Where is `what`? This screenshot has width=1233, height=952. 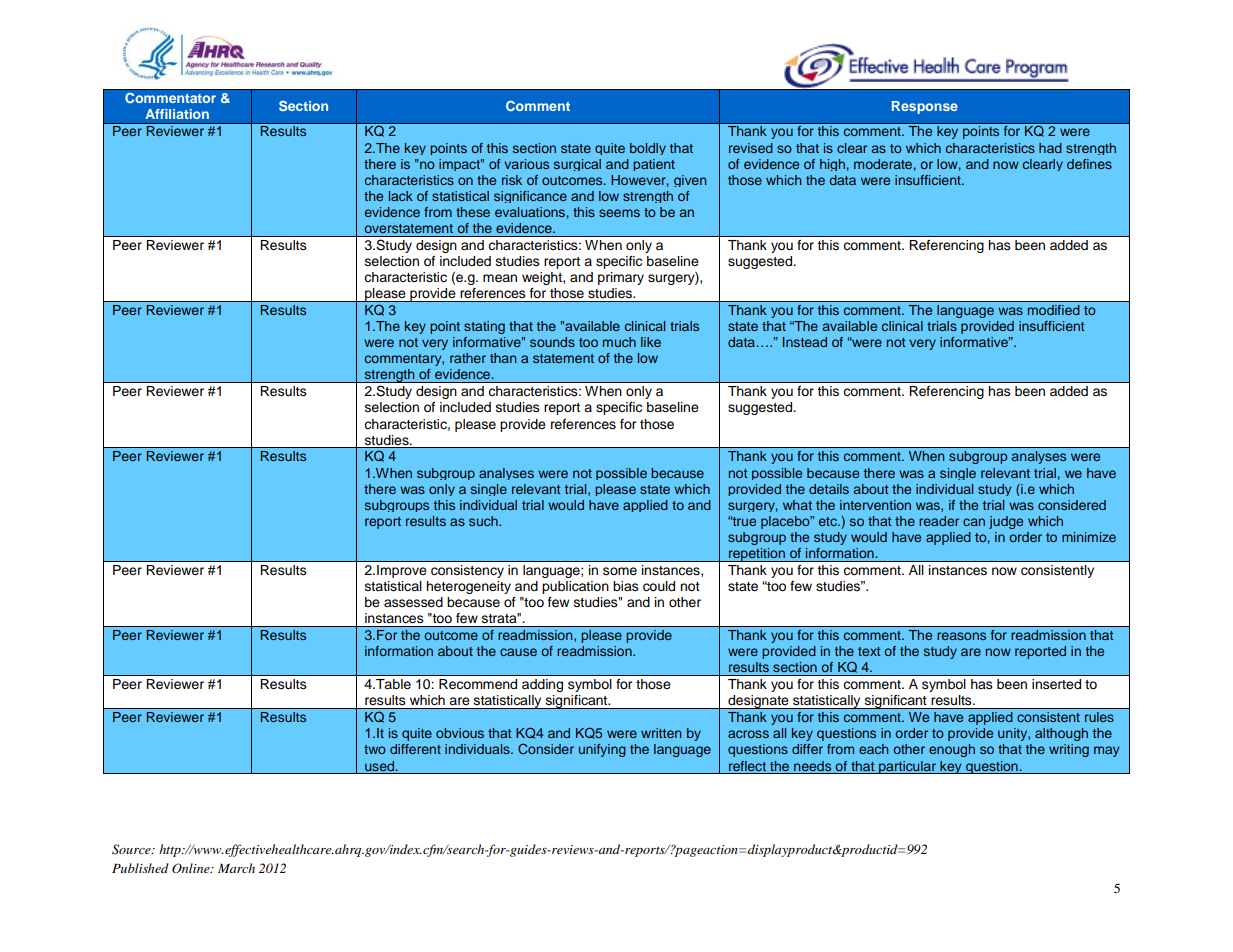
what is located at coordinates (797, 505).
